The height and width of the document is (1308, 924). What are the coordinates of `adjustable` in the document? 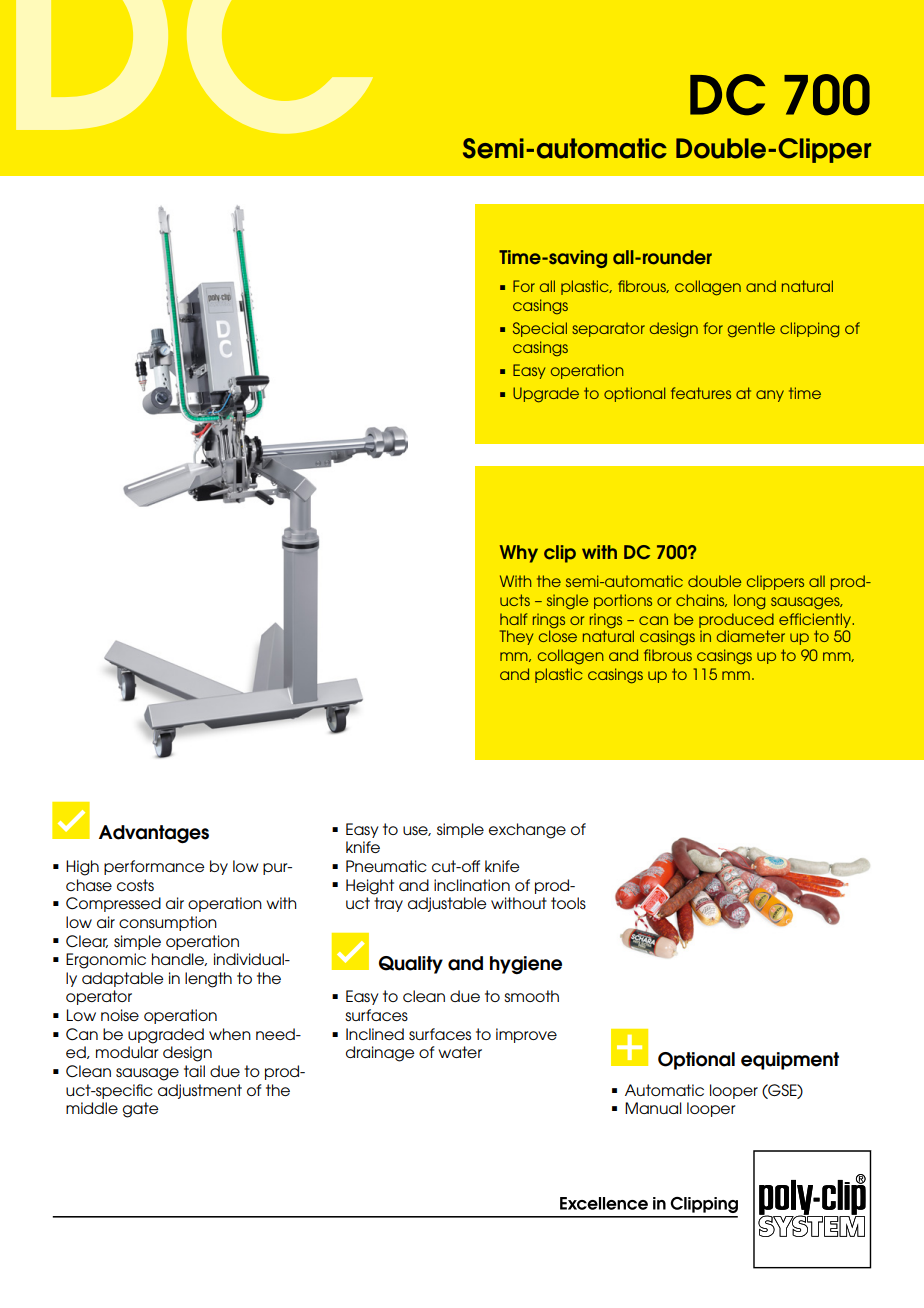 It's located at (447, 904).
